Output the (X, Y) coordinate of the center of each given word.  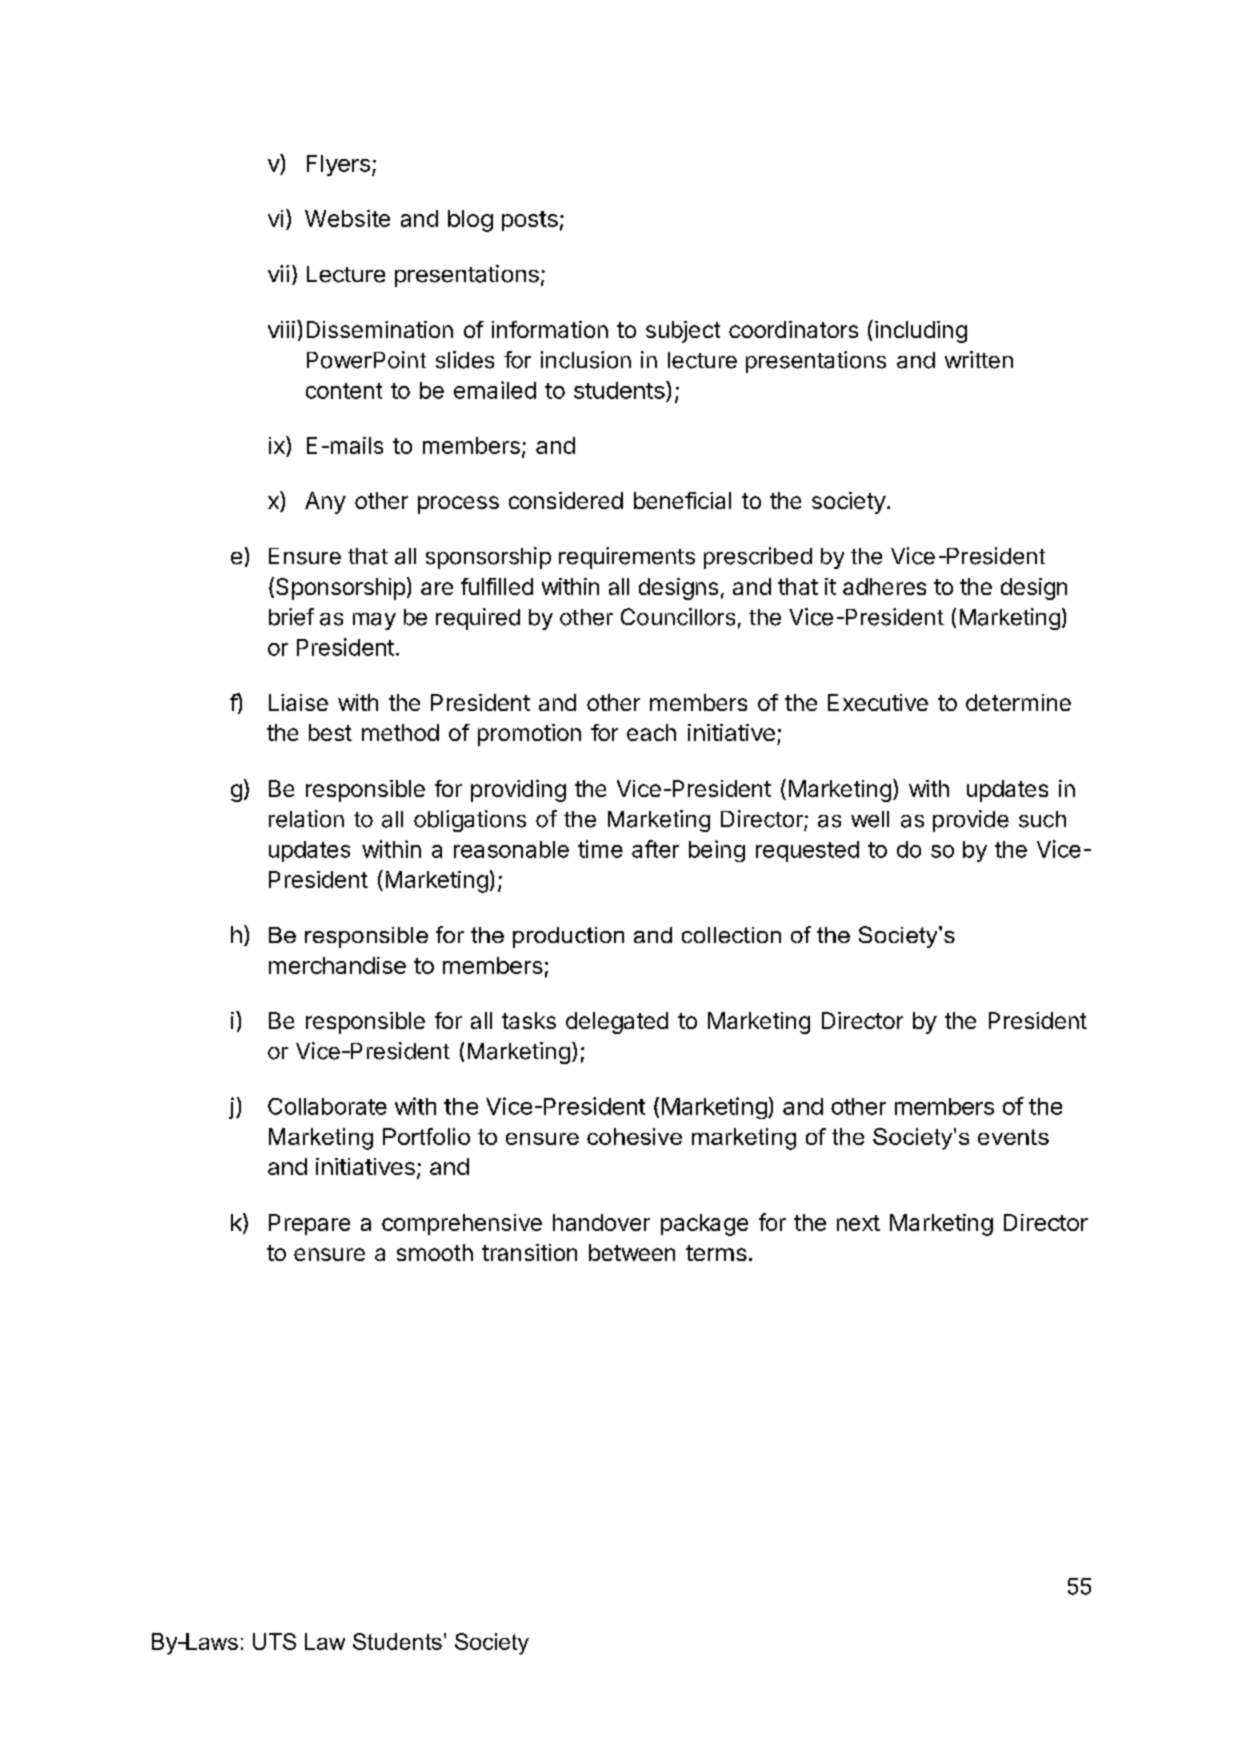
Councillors (678, 617)
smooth (435, 1252)
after (655, 849)
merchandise (337, 965)
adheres (884, 586)
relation (306, 819)
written (979, 360)
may (374, 621)
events (1013, 1137)
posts (530, 221)
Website (347, 218)
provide (971, 821)
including (921, 332)
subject (683, 332)
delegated (617, 1023)
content (344, 391)
